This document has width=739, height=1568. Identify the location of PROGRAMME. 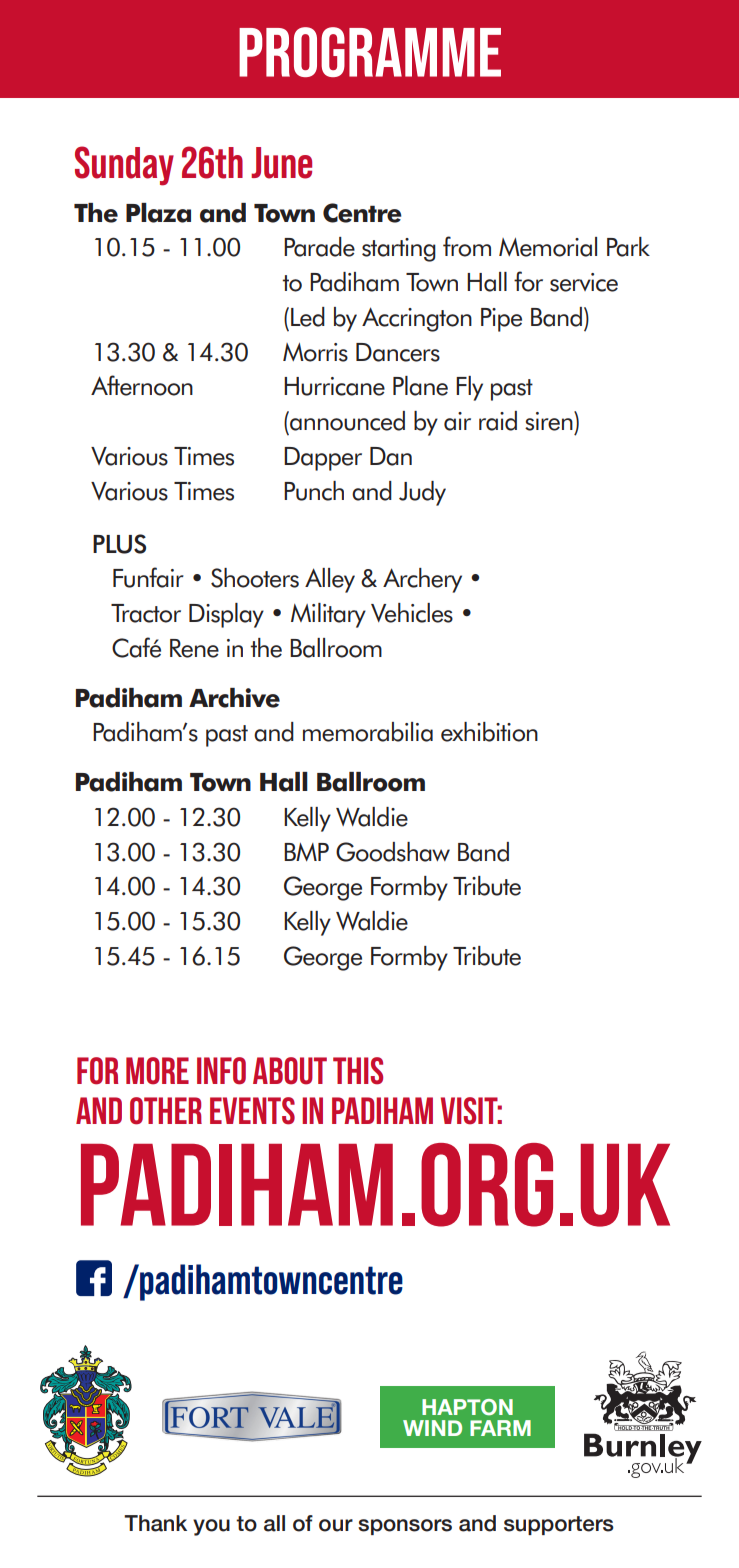
(370, 52).
